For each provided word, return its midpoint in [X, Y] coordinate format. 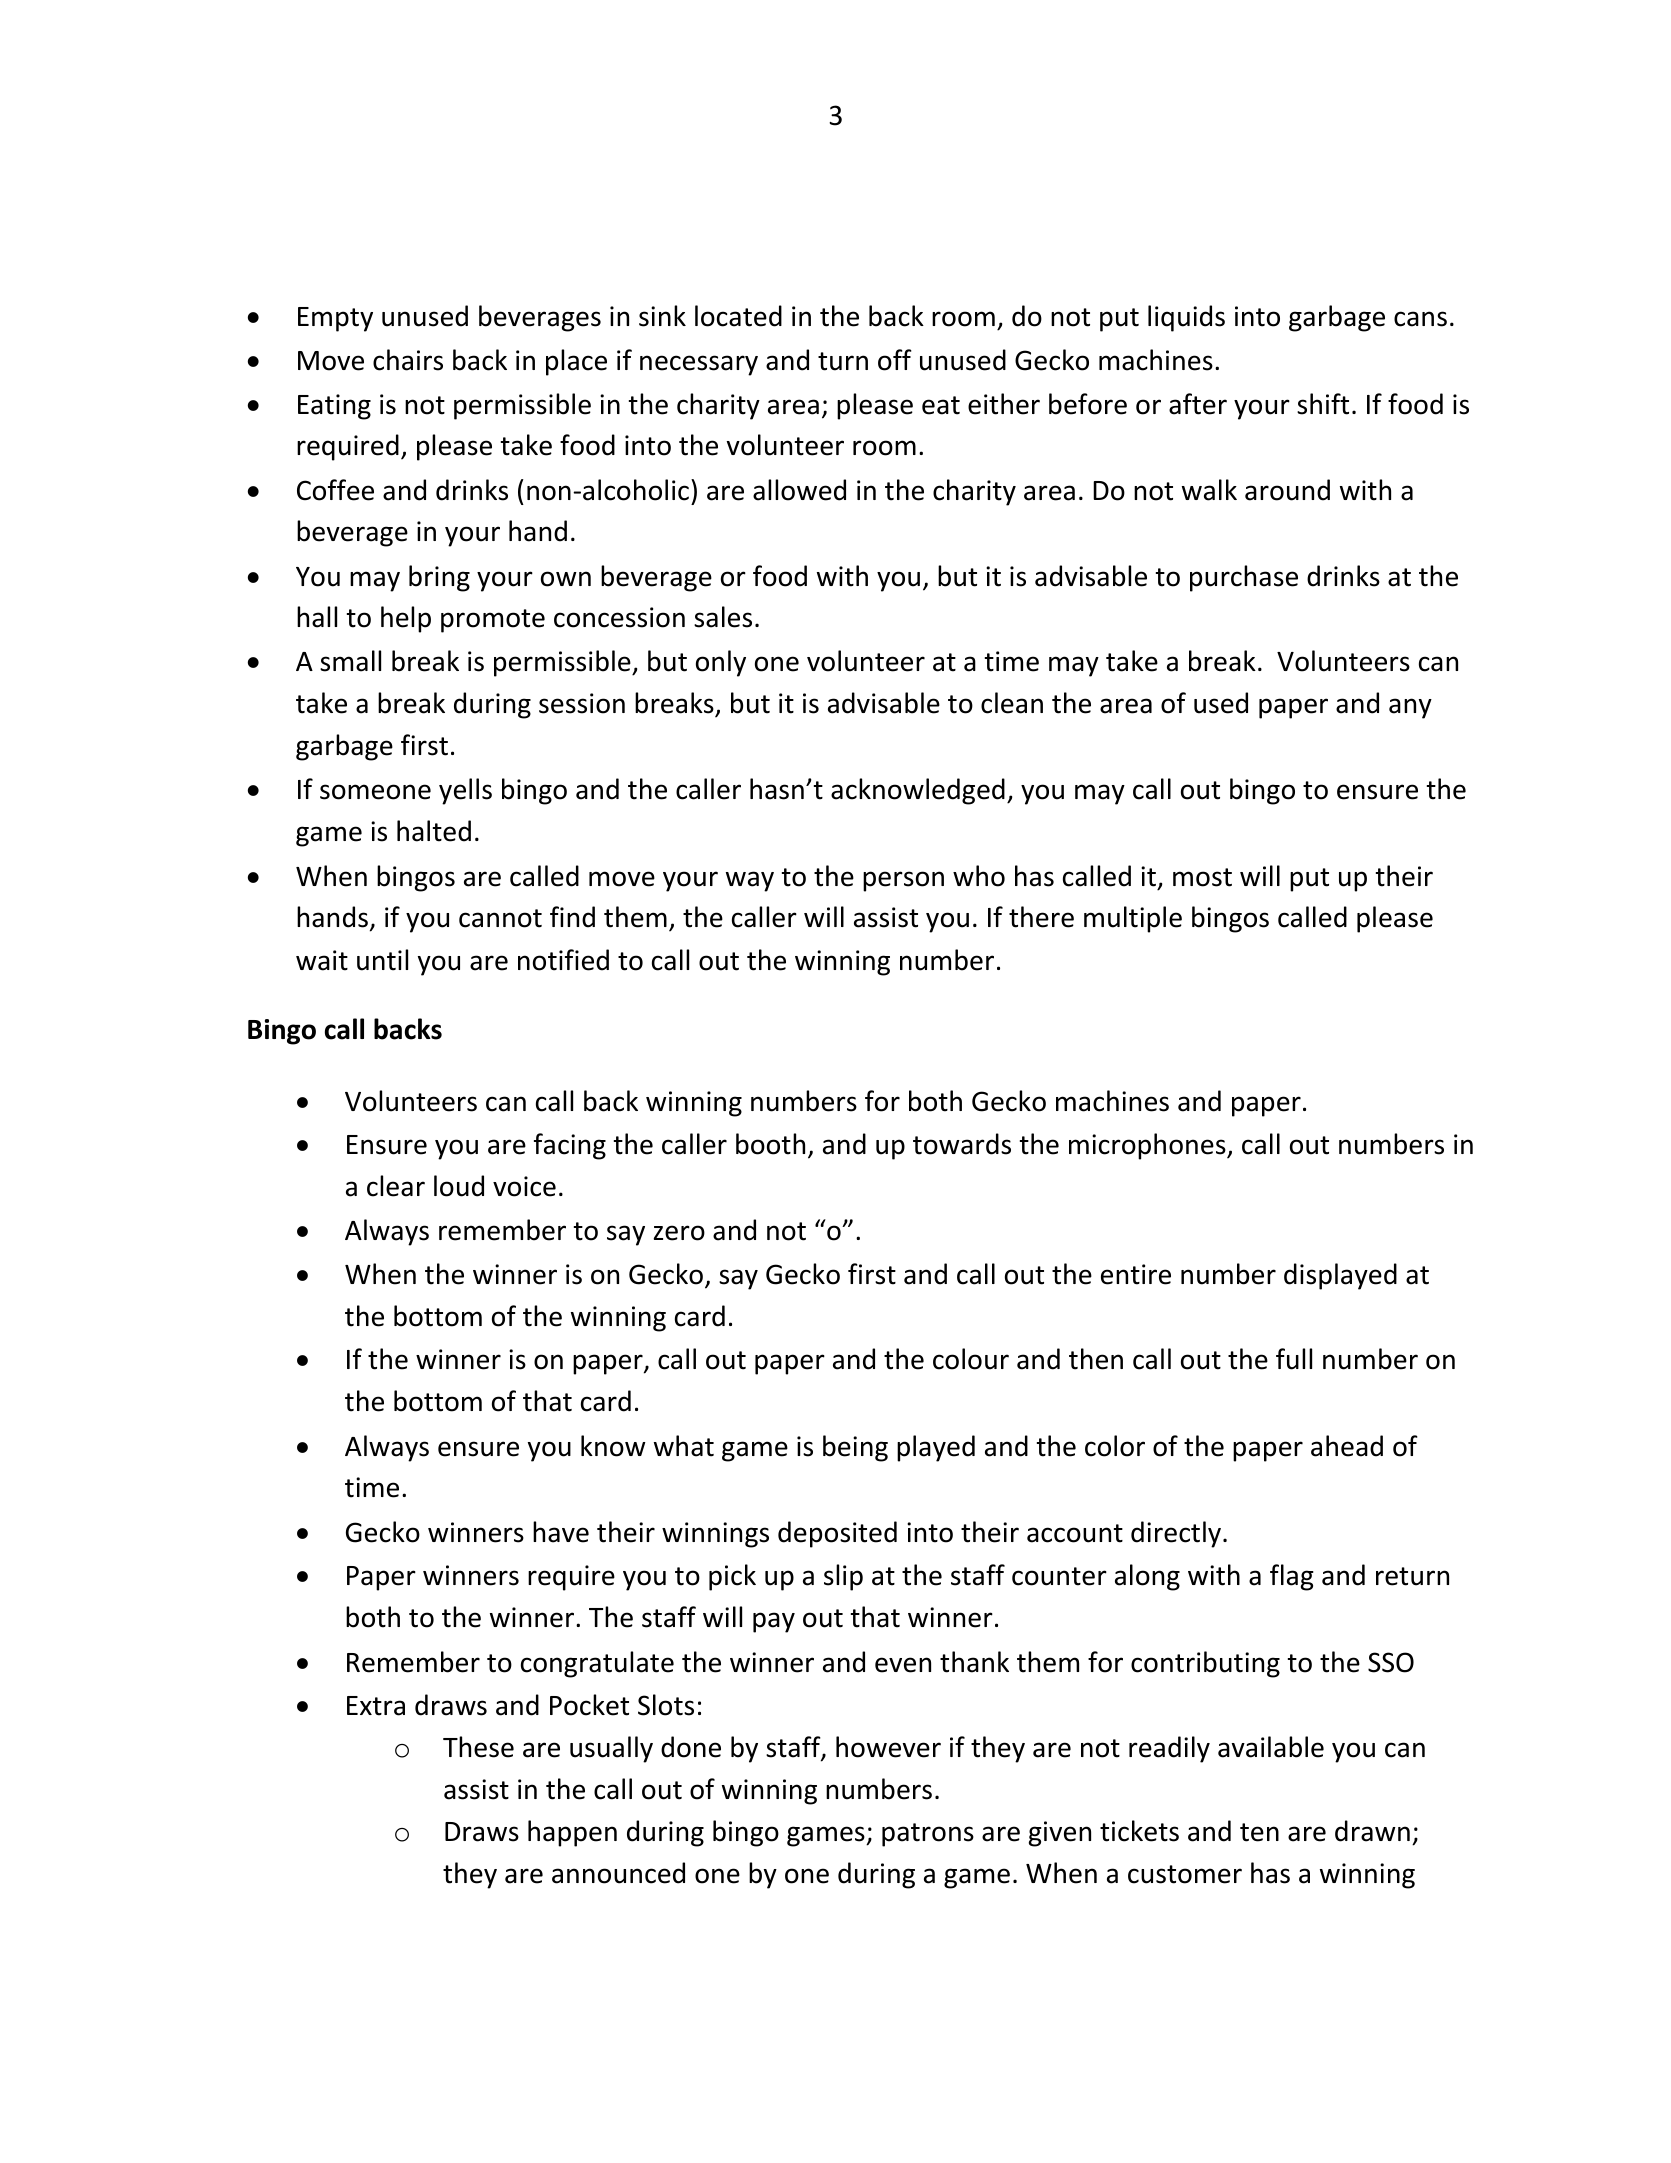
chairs [408, 360]
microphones [1148, 1146]
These [478, 1747]
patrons [928, 1835]
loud [459, 1186]
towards [962, 1144]
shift [1323, 404]
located [738, 316]
